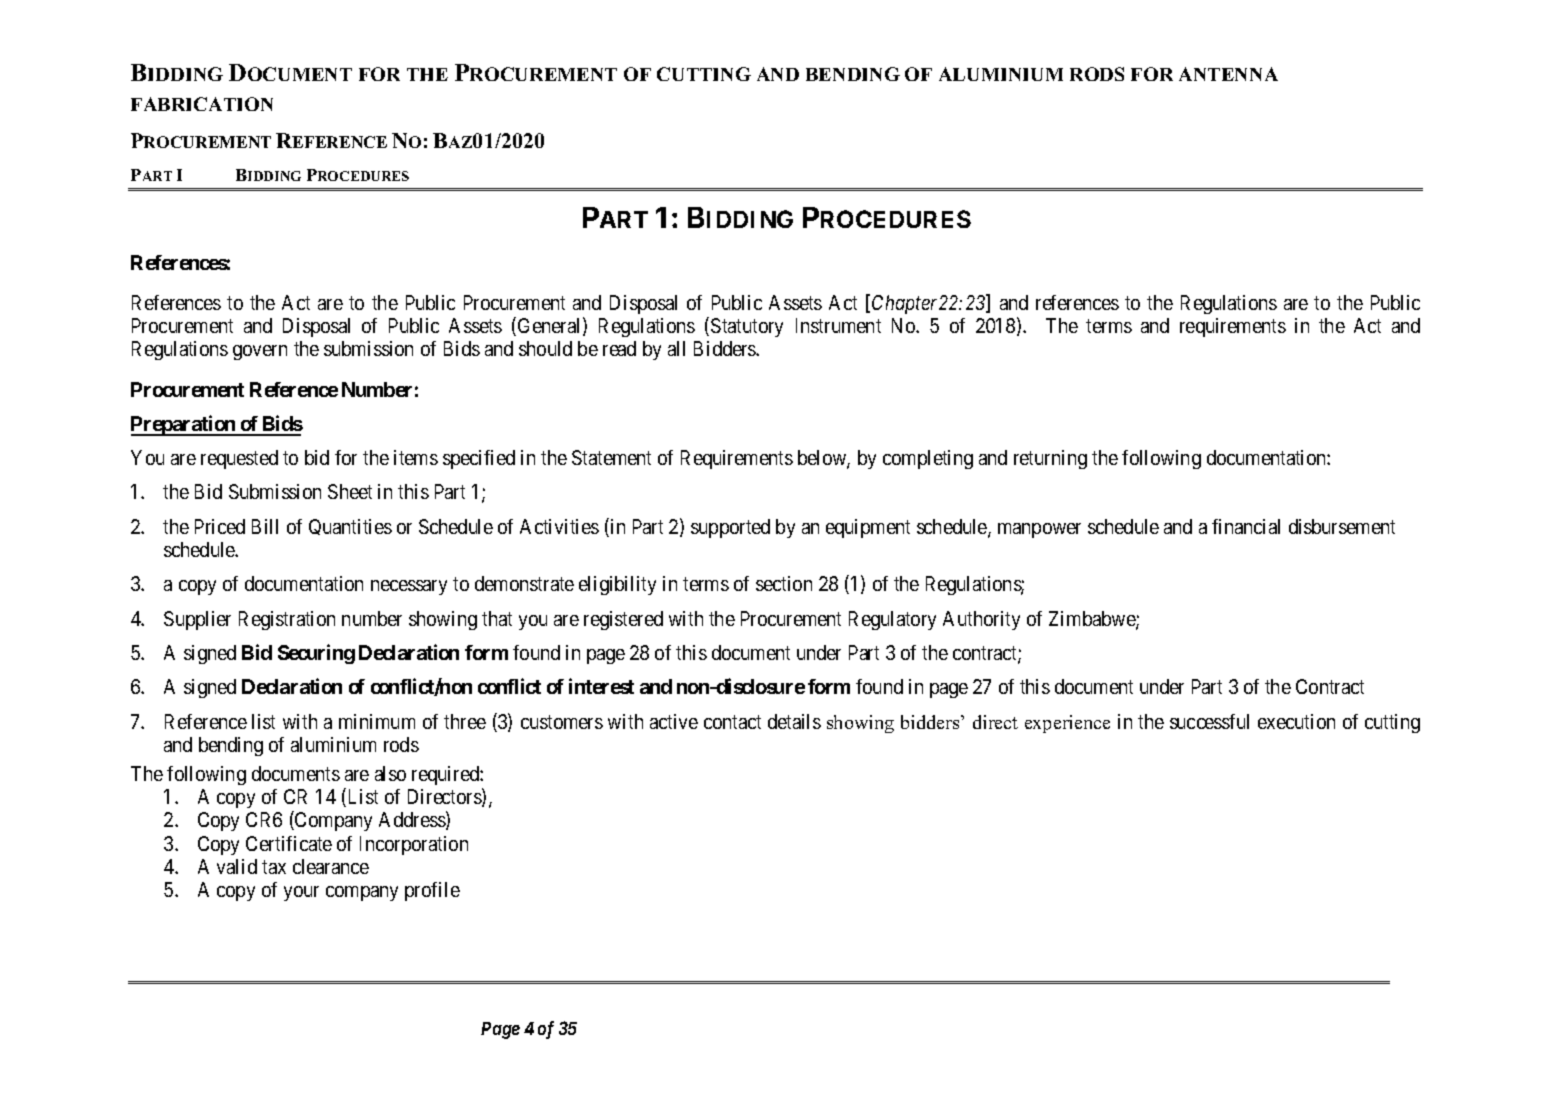 This screenshot has height=1097, width=1551. What do you see at coordinates (1246, 526) in the screenshot?
I see `financial` at bounding box center [1246, 526].
